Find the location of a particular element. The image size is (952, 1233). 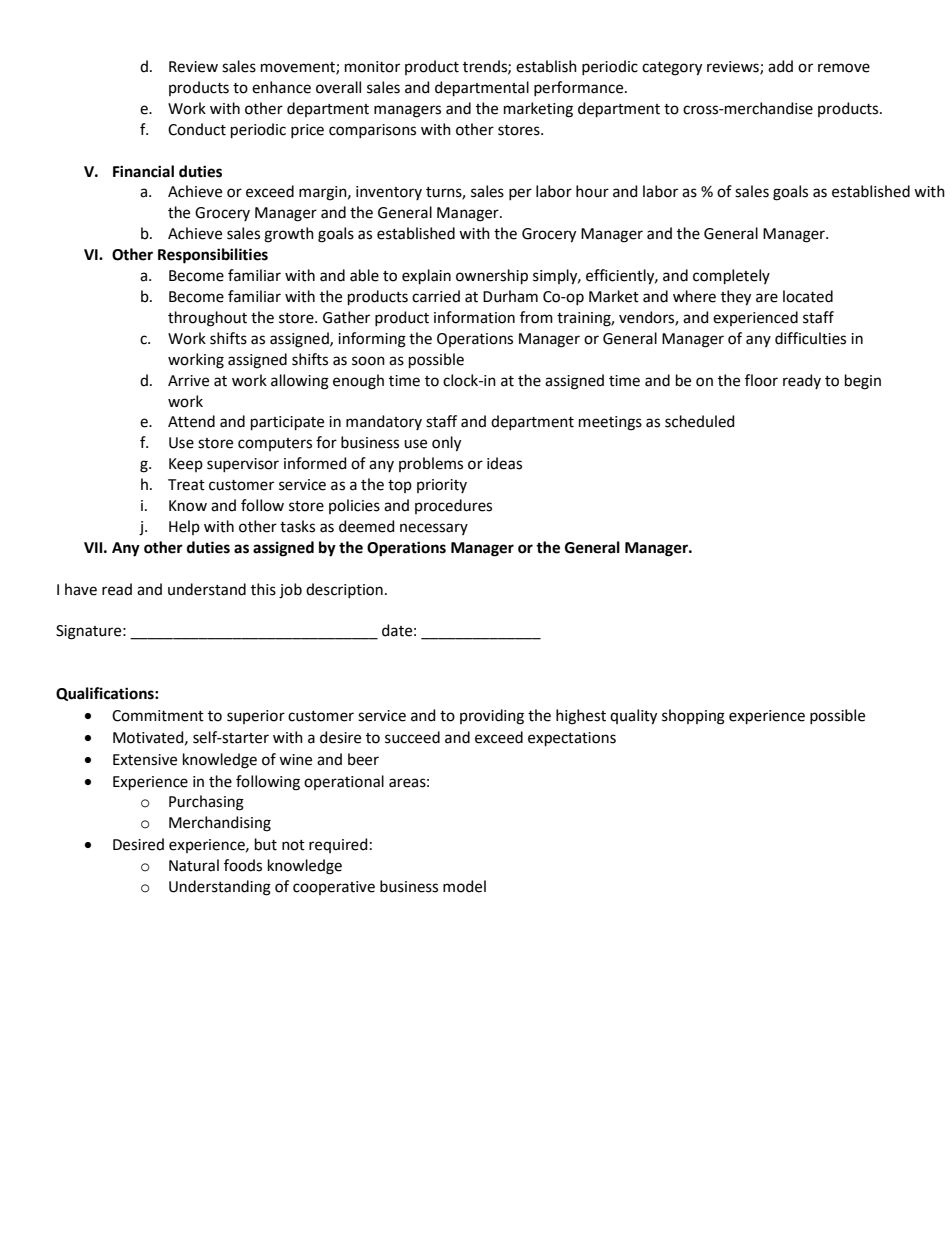

scheduled is located at coordinates (700, 421).
